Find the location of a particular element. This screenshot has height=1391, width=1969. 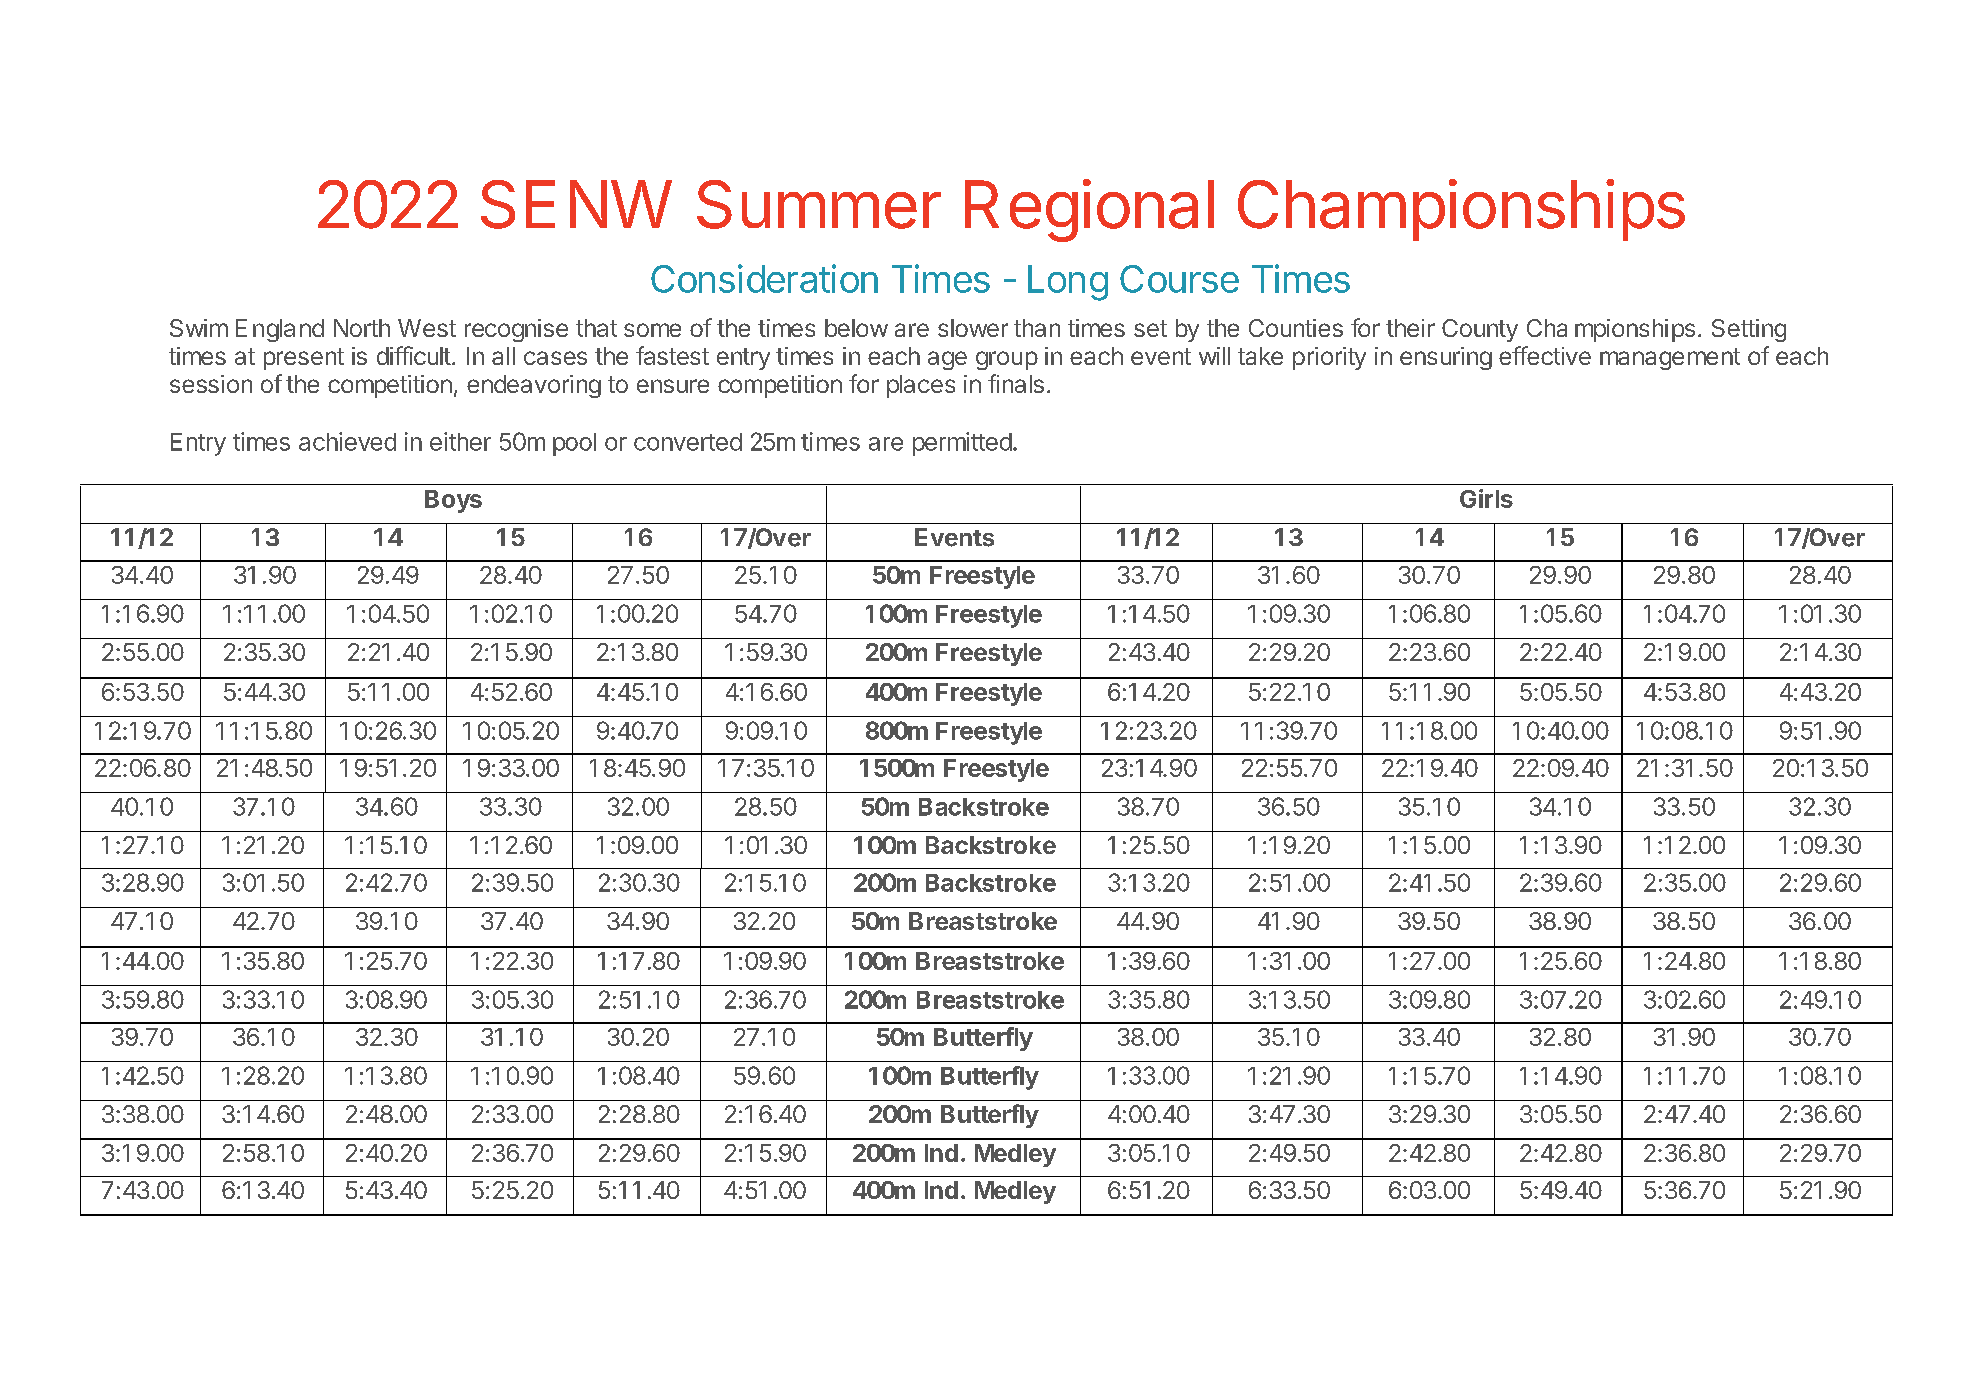

management is located at coordinates (1670, 359).
